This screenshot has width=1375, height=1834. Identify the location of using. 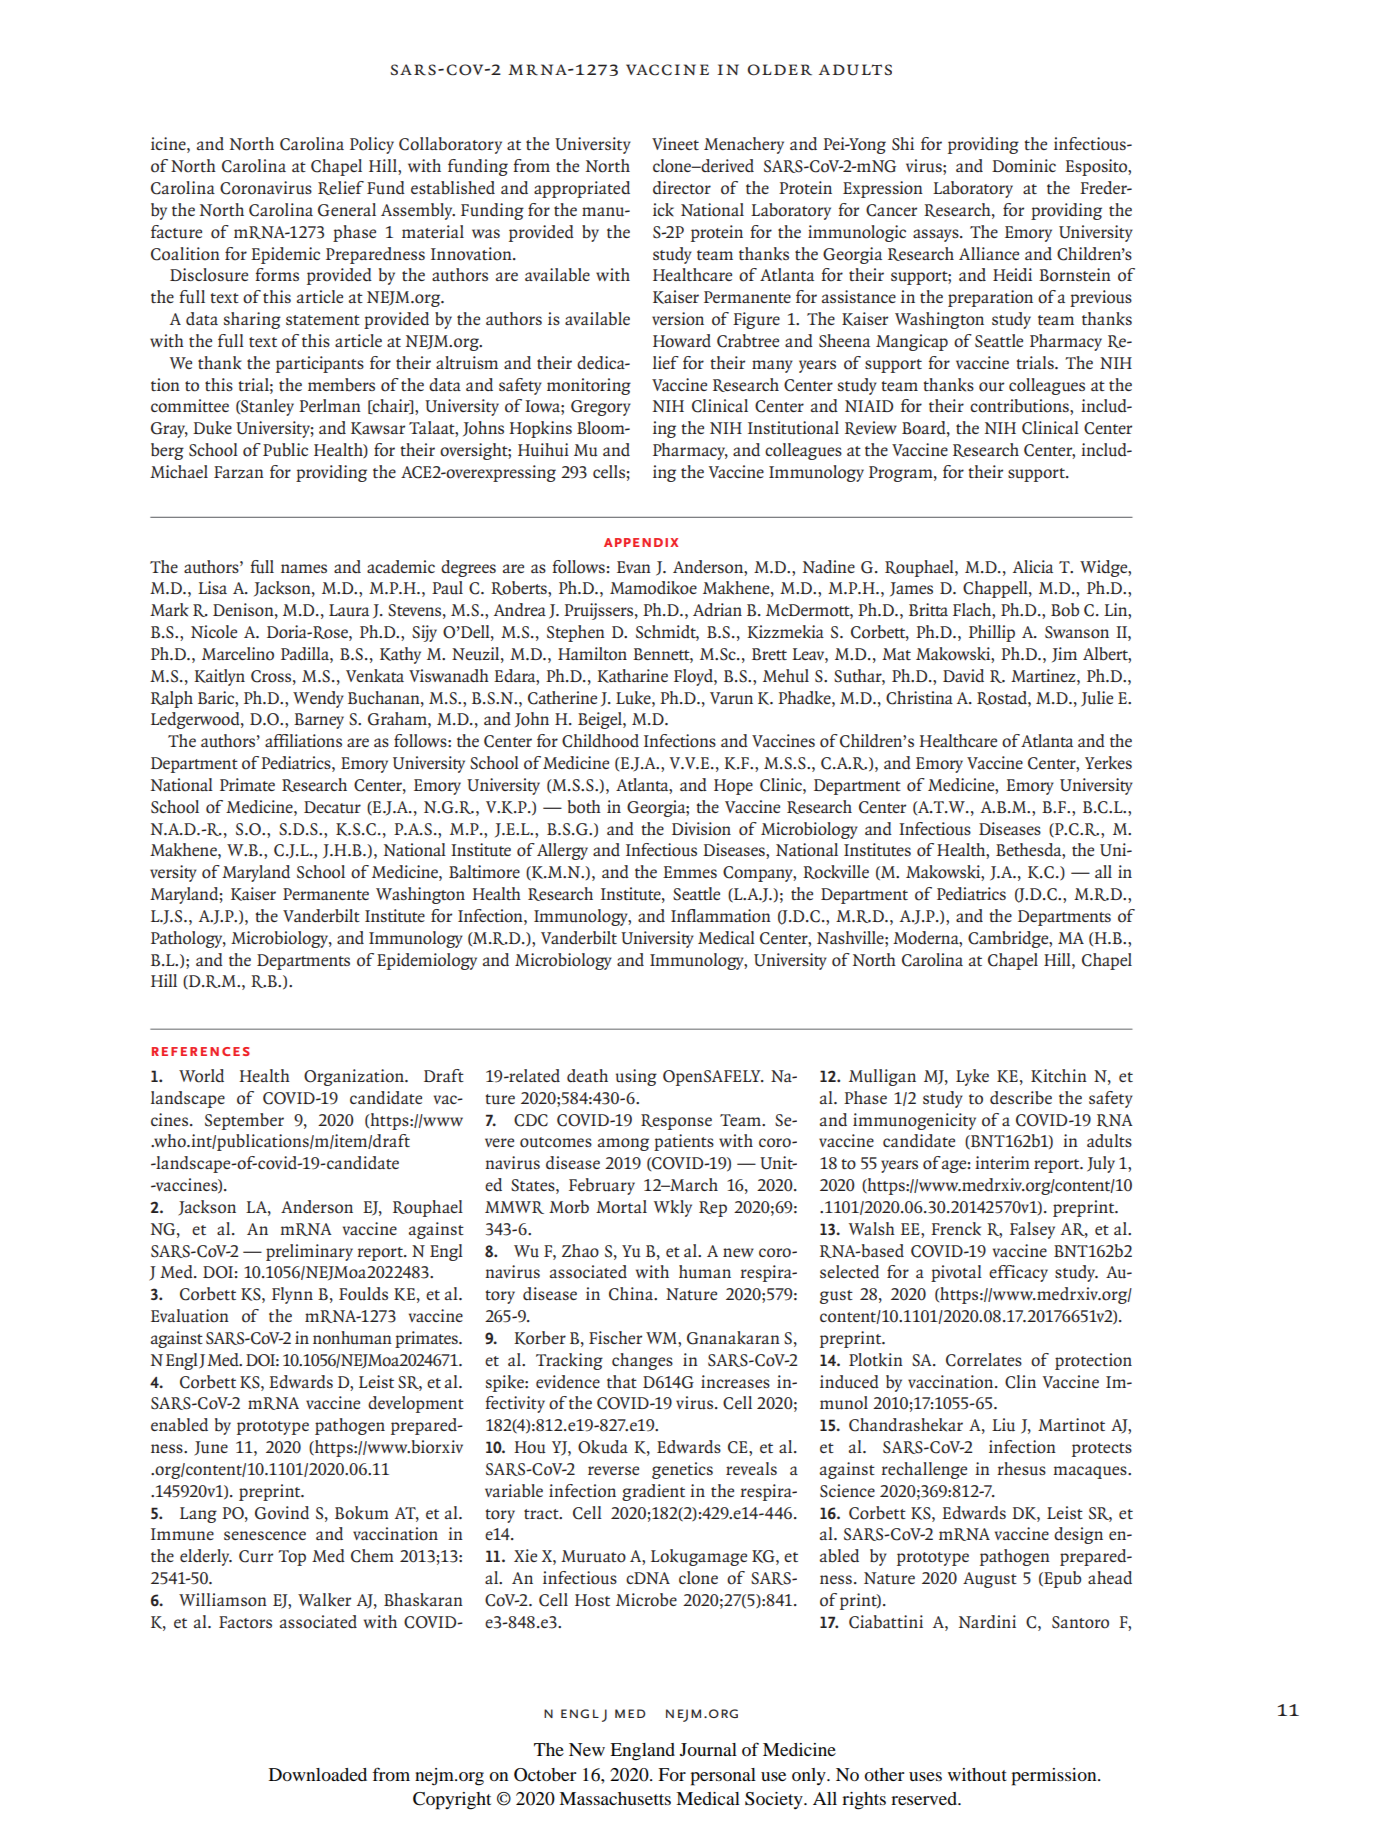
(636, 1077).
